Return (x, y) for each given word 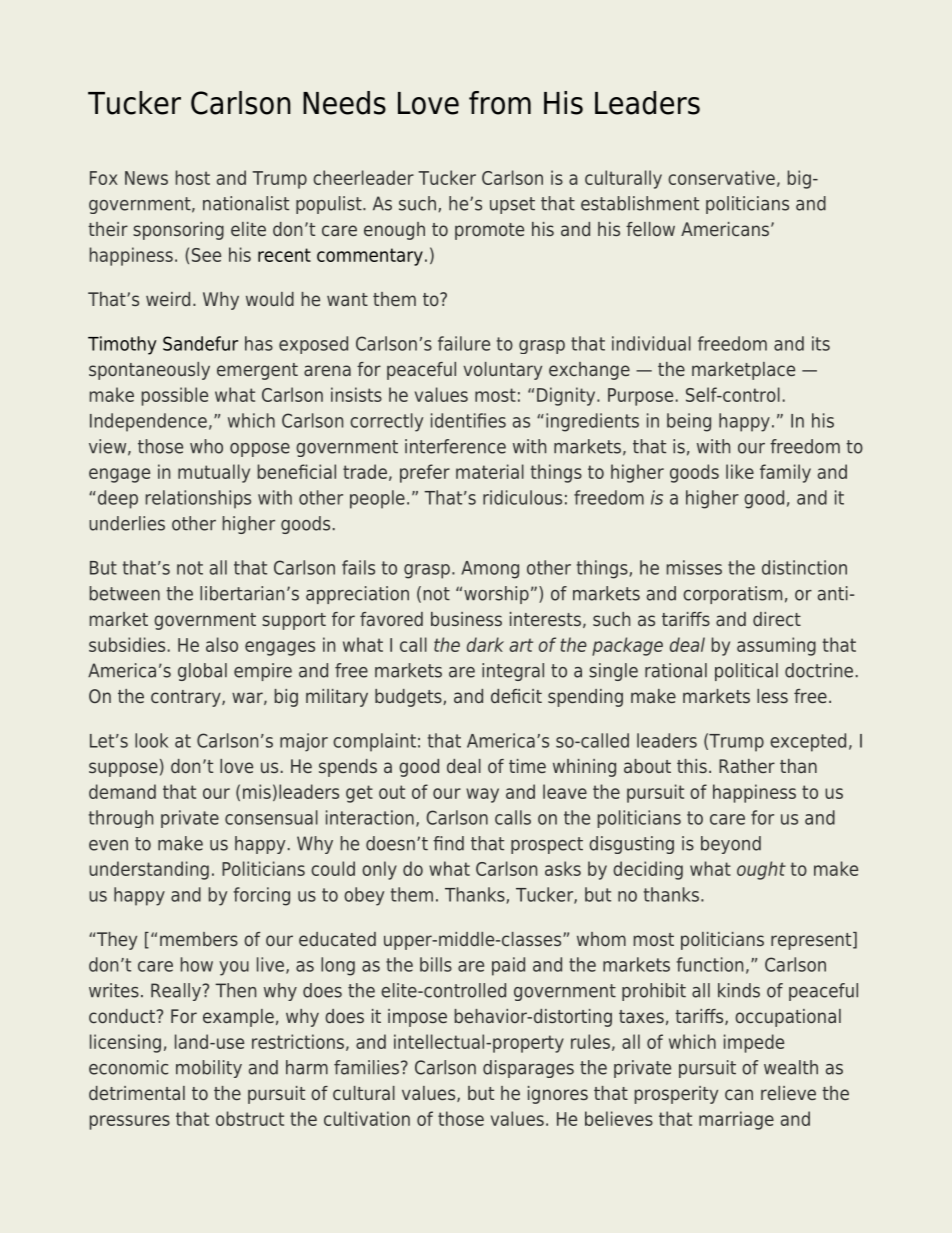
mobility (209, 1069)
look (151, 740)
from (500, 103)
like (740, 471)
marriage (736, 1120)
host (193, 177)
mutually (214, 473)
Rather (747, 766)
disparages (528, 1069)
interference (455, 446)
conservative (721, 177)
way (482, 795)
